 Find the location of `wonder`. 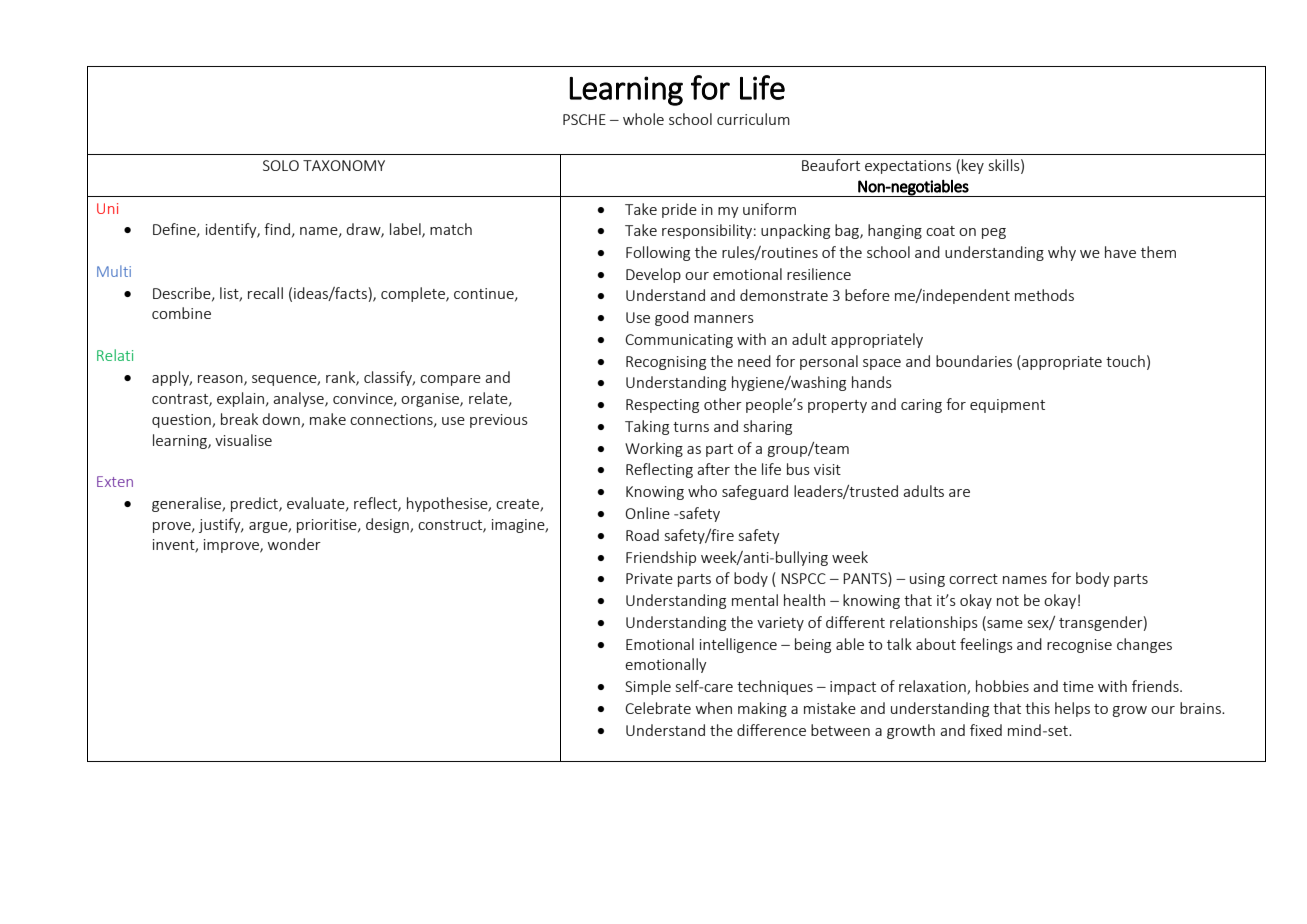

wonder is located at coordinates (294, 544).
